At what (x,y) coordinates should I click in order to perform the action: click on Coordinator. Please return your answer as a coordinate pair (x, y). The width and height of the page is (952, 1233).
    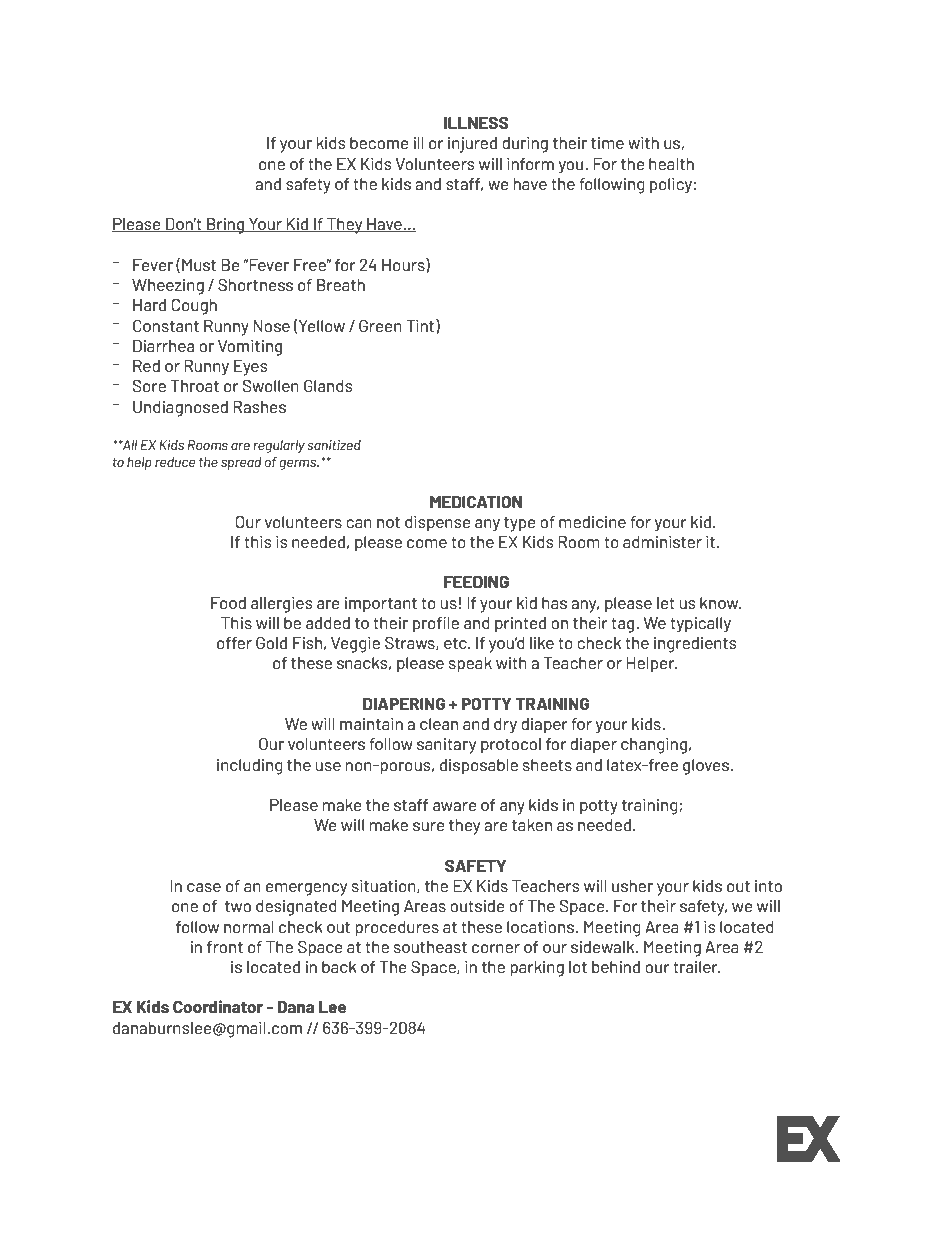
    Looking at the image, I should click on (218, 1006).
